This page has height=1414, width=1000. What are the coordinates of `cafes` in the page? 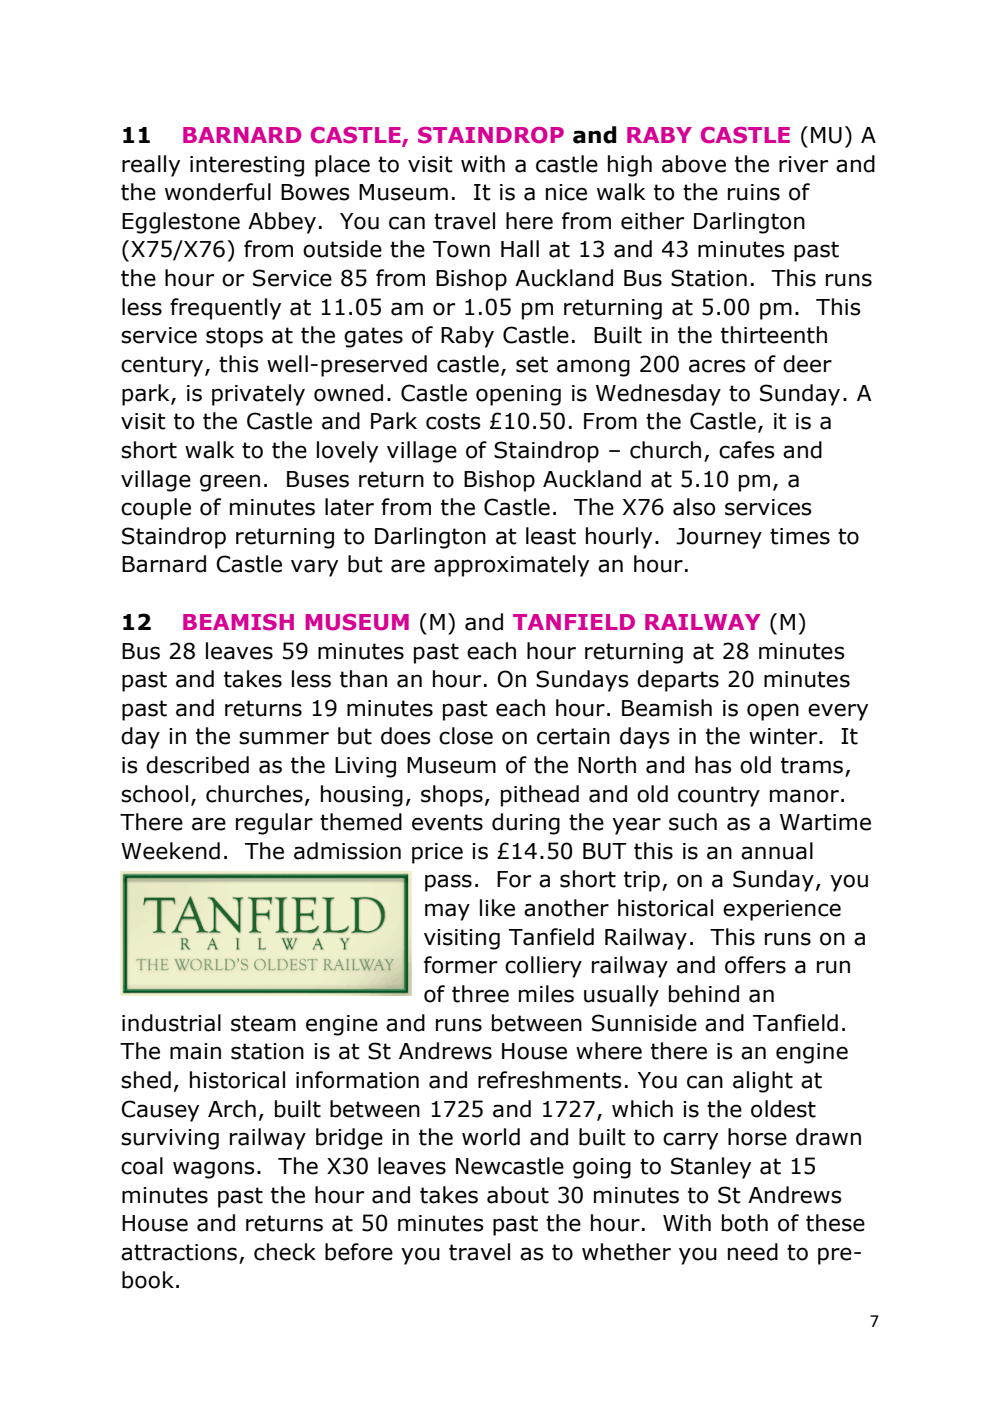 It's located at (747, 450).
